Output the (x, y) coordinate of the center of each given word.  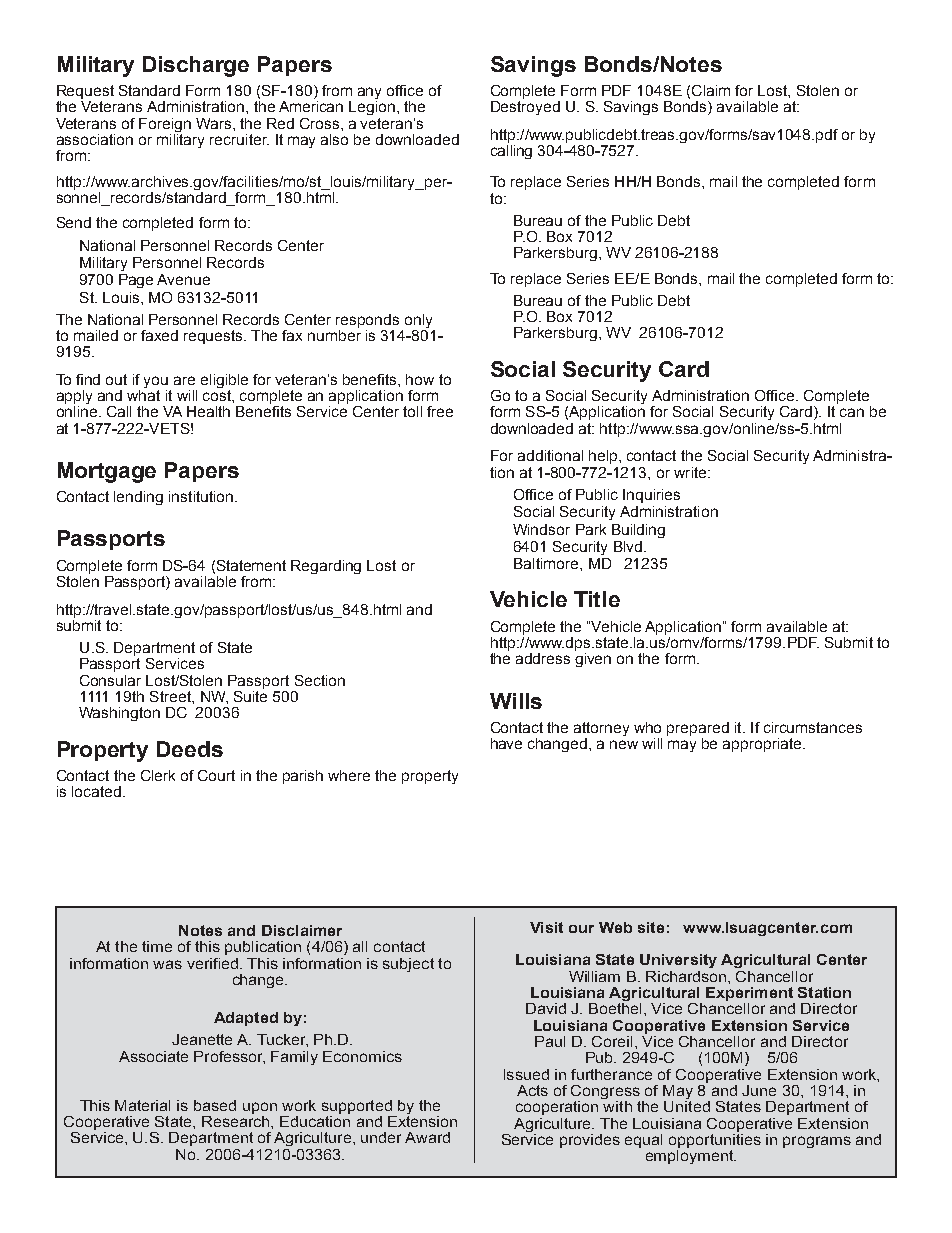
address (543, 658)
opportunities (715, 1141)
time (157, 946)
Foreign (165, 126)
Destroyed (525, 108)
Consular (110, 680)
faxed (159, 335)
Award (427, 1137)
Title (597, 599)
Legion (372, 108)
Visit (546, 927)
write (691, 472)
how (420, 379)
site (651, 927)
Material (142, 1105)
